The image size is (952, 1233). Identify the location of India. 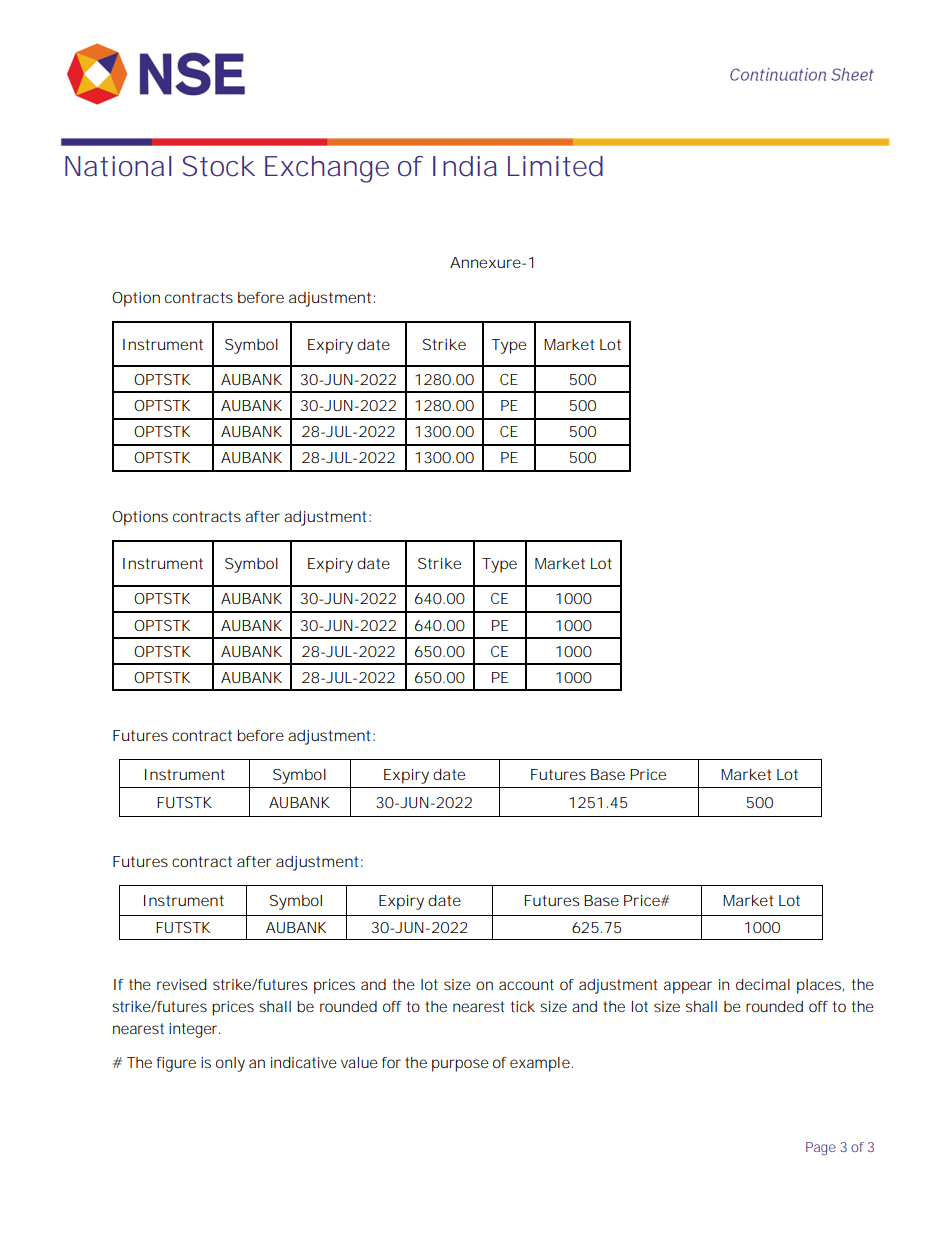
(465, 166).
